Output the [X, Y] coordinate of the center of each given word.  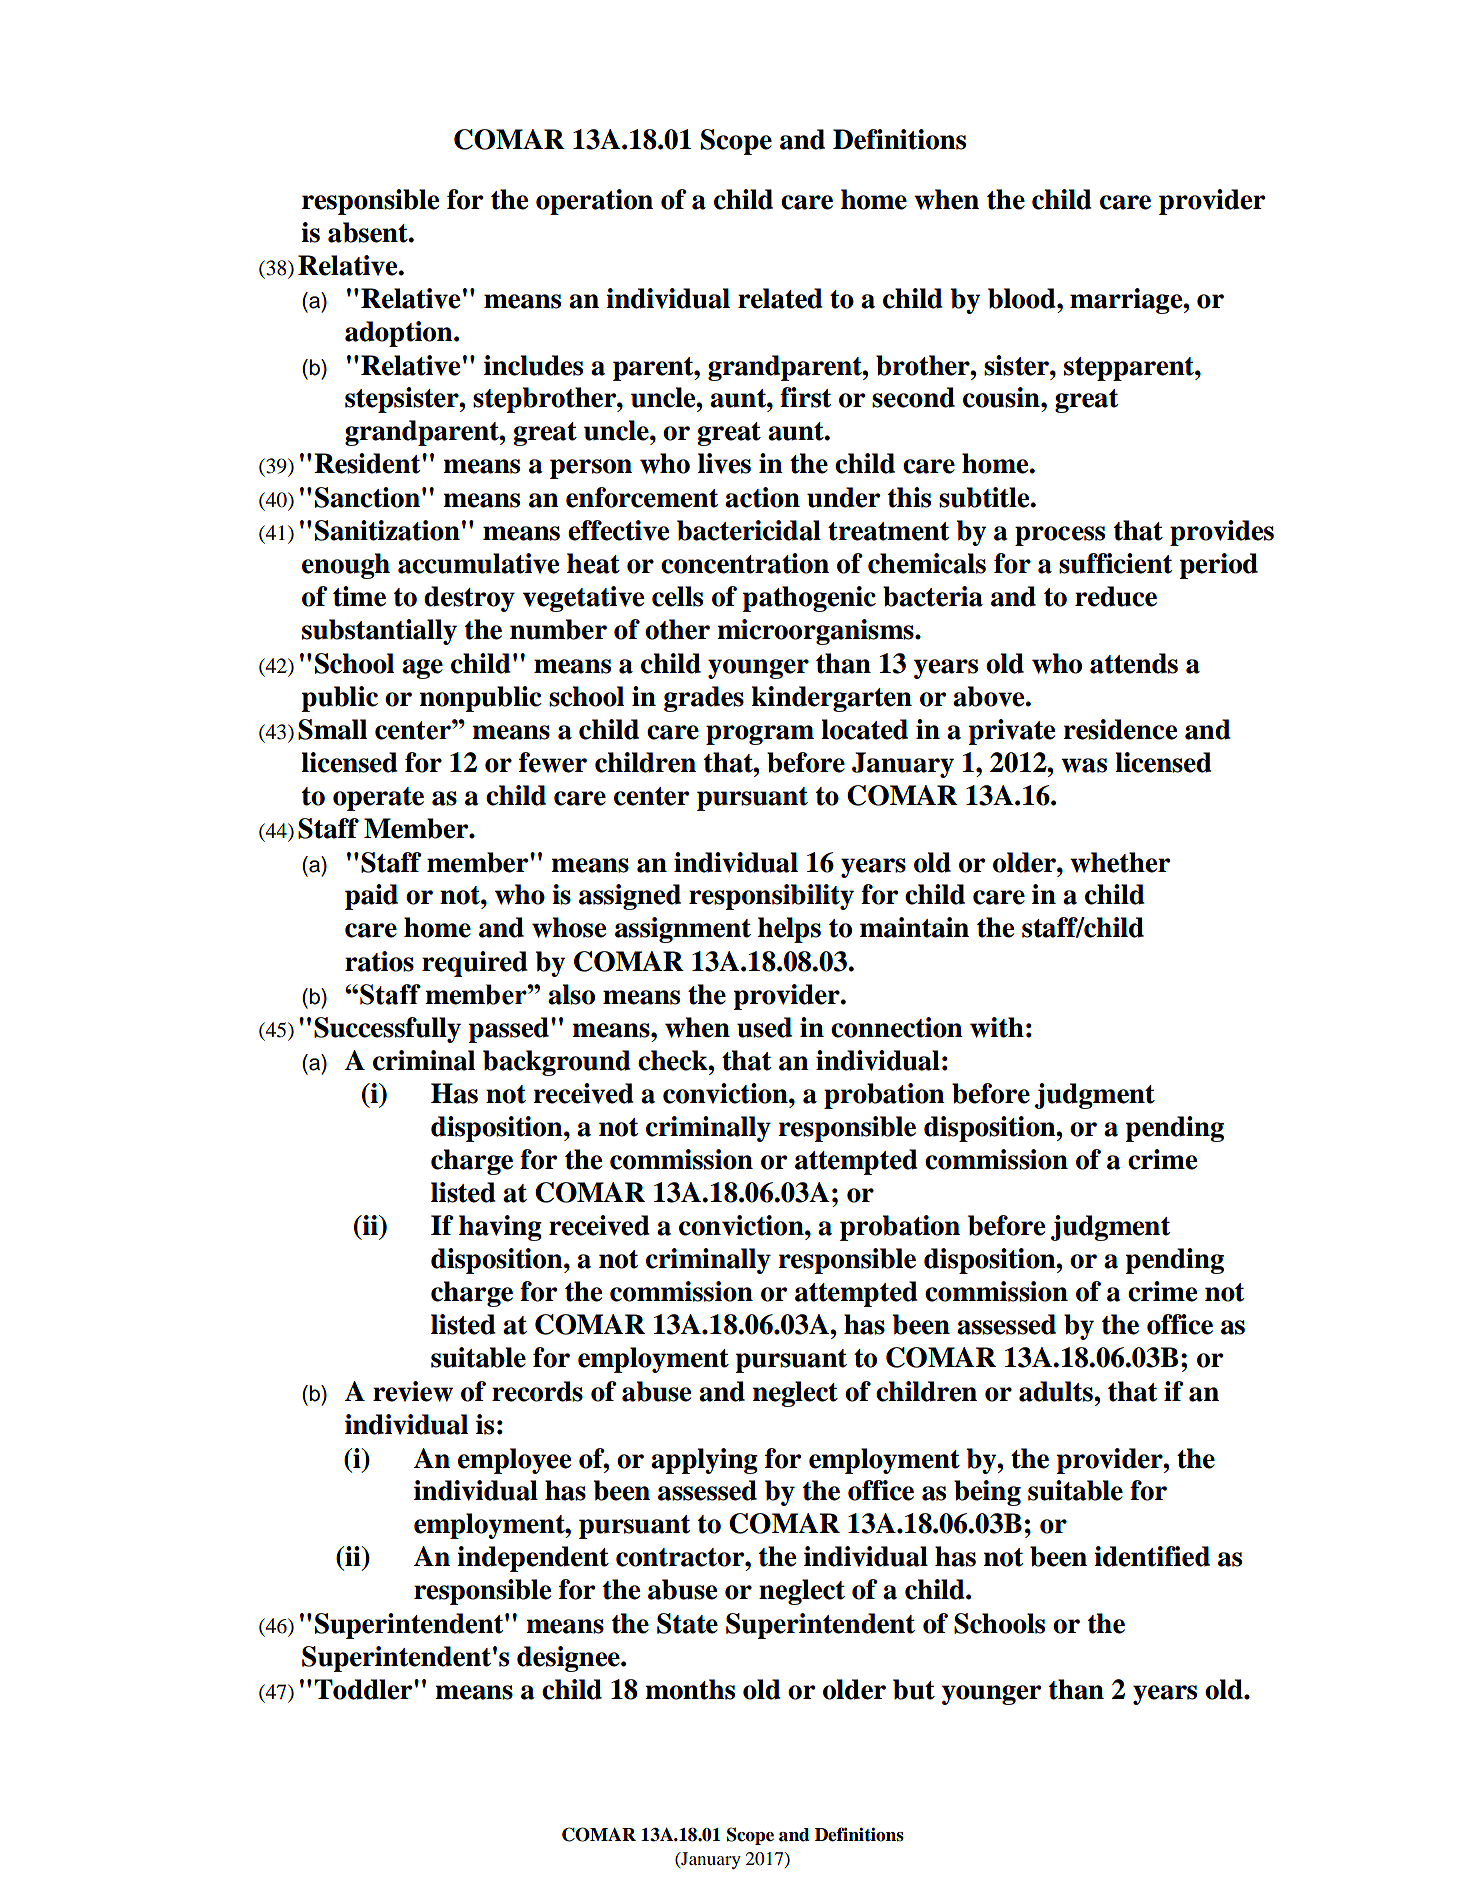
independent [533, 1559]
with [997, 1027]
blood [1023, 298]
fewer [553, 762]
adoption [400, 334]
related [780, 298]
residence [1120, 729]
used [764, 1027]
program [760, 735]
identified [1152, 1556]
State [687, 1623]
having [500, 1228]
